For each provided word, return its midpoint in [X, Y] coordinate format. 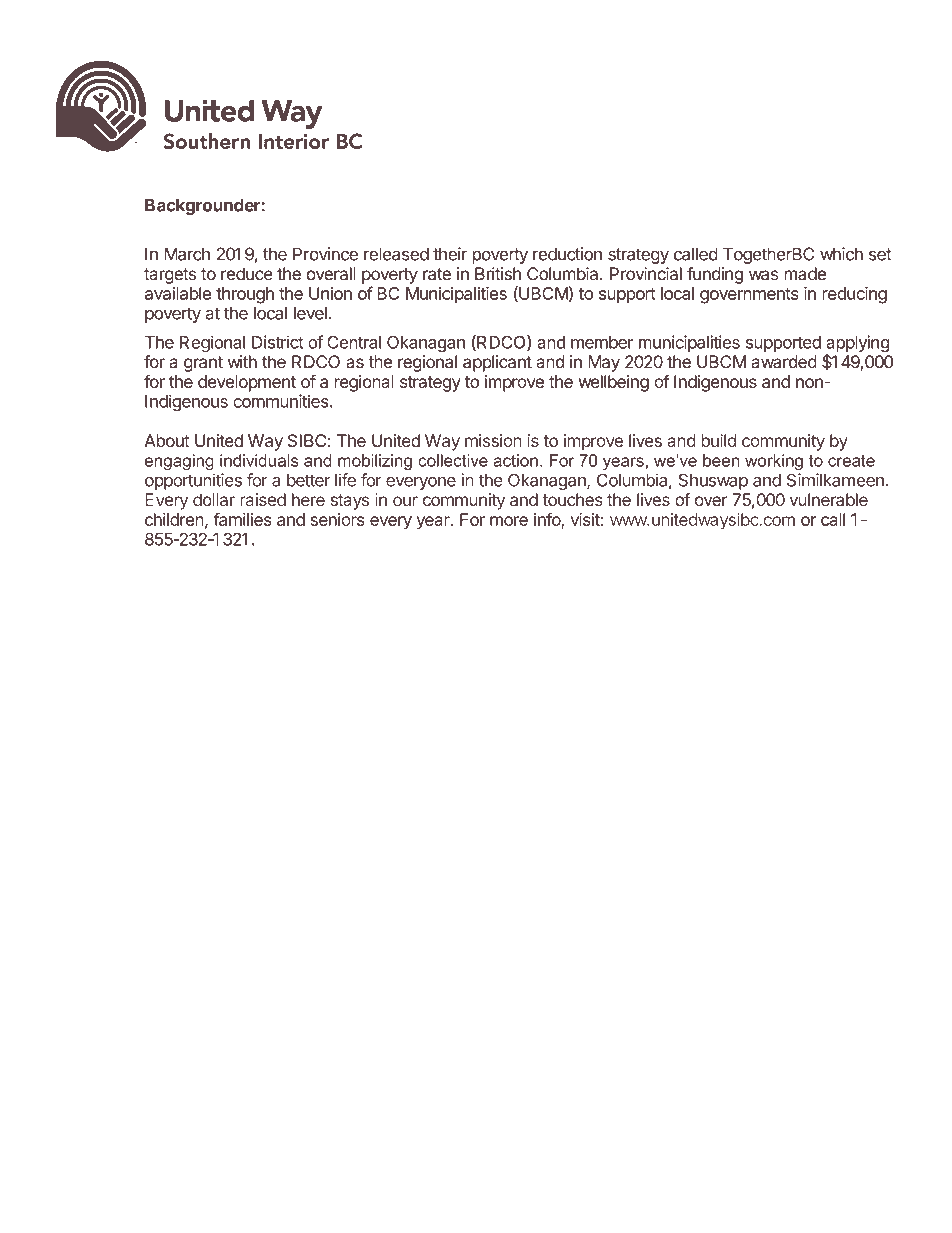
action [515, 460]
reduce [247, 274]
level [310, 313]
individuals [259, 460]
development [247, 383]
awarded [784, 362]
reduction [567, 254]
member [602, 342]
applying [858, 345]
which [841, 254]
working [774, 462]
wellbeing [614, 383]
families [242, 519]
